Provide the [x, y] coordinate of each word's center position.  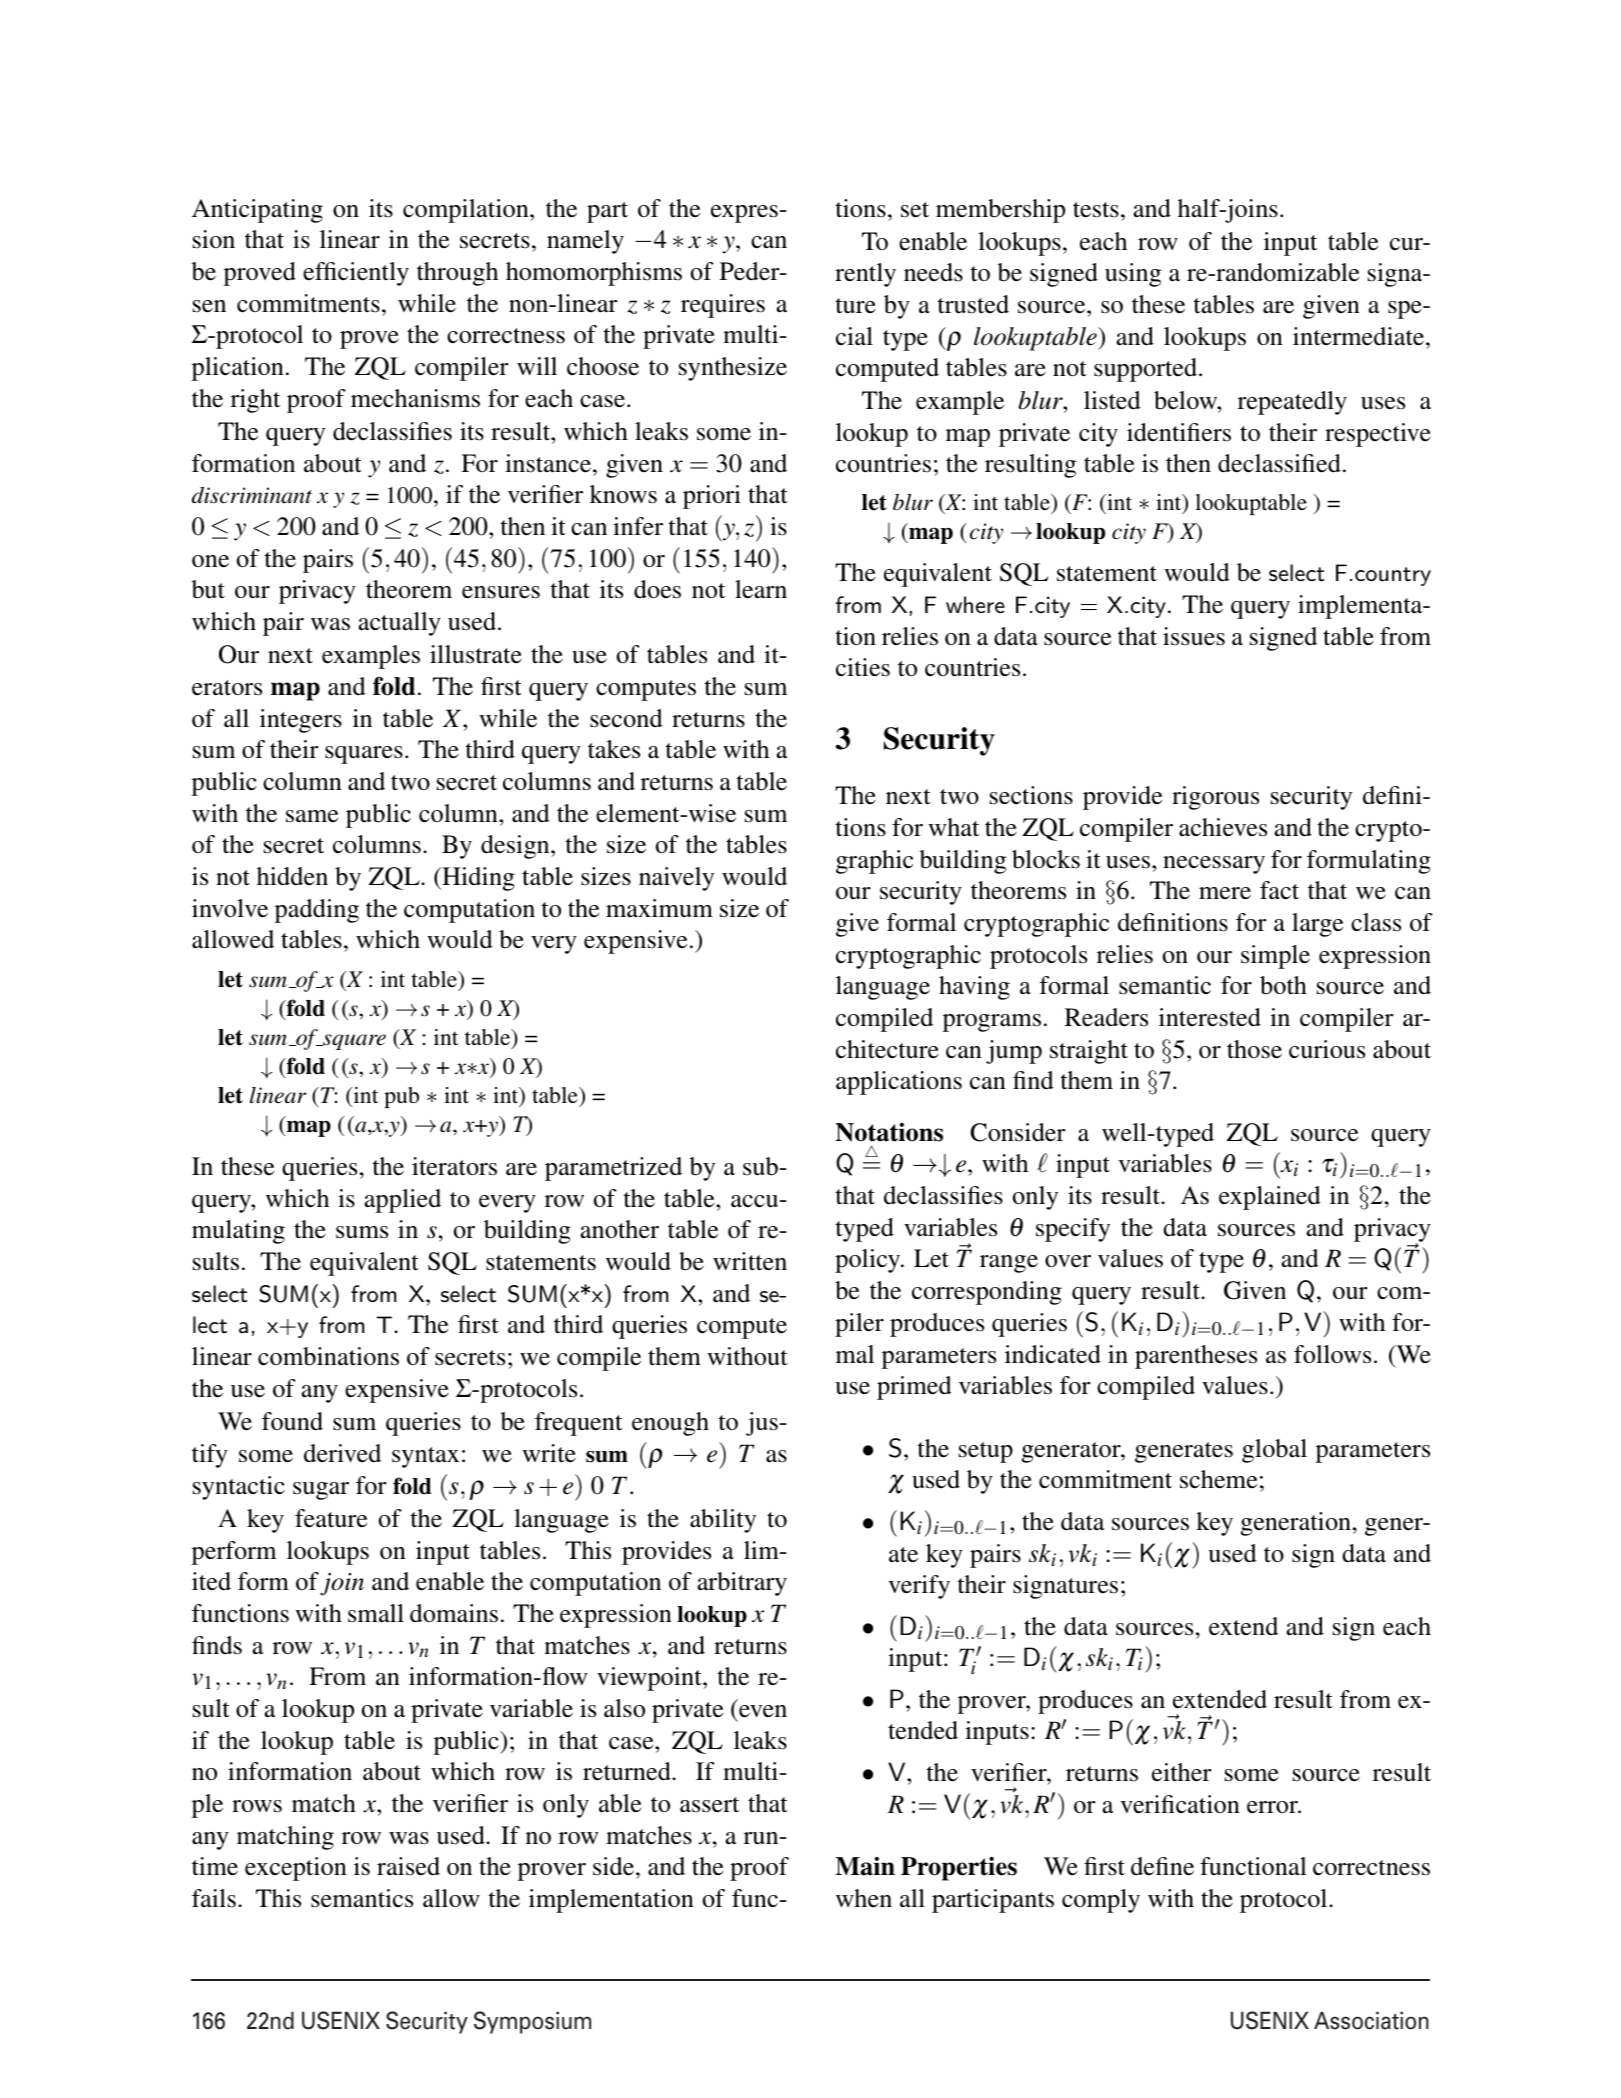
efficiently [356, 274]
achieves [1223, 827]
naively [676, 879]
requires [723, 306]
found [292, 1421]
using [1133, 275]
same [312, 816]
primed [914, 1388]
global [1274, 1451]
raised [408, 1866]
